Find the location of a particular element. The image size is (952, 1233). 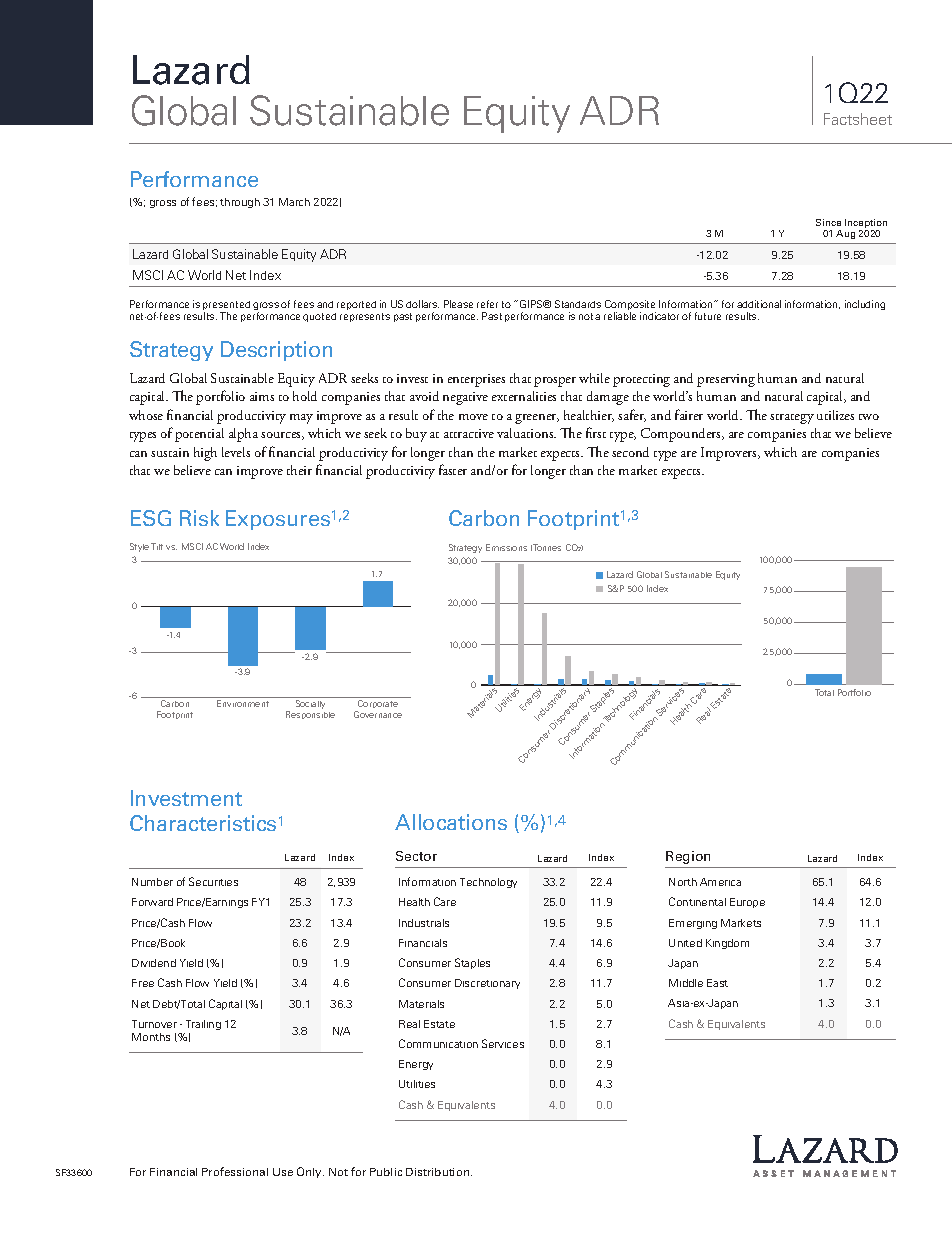

Since is located at coordinates (828, 222).
